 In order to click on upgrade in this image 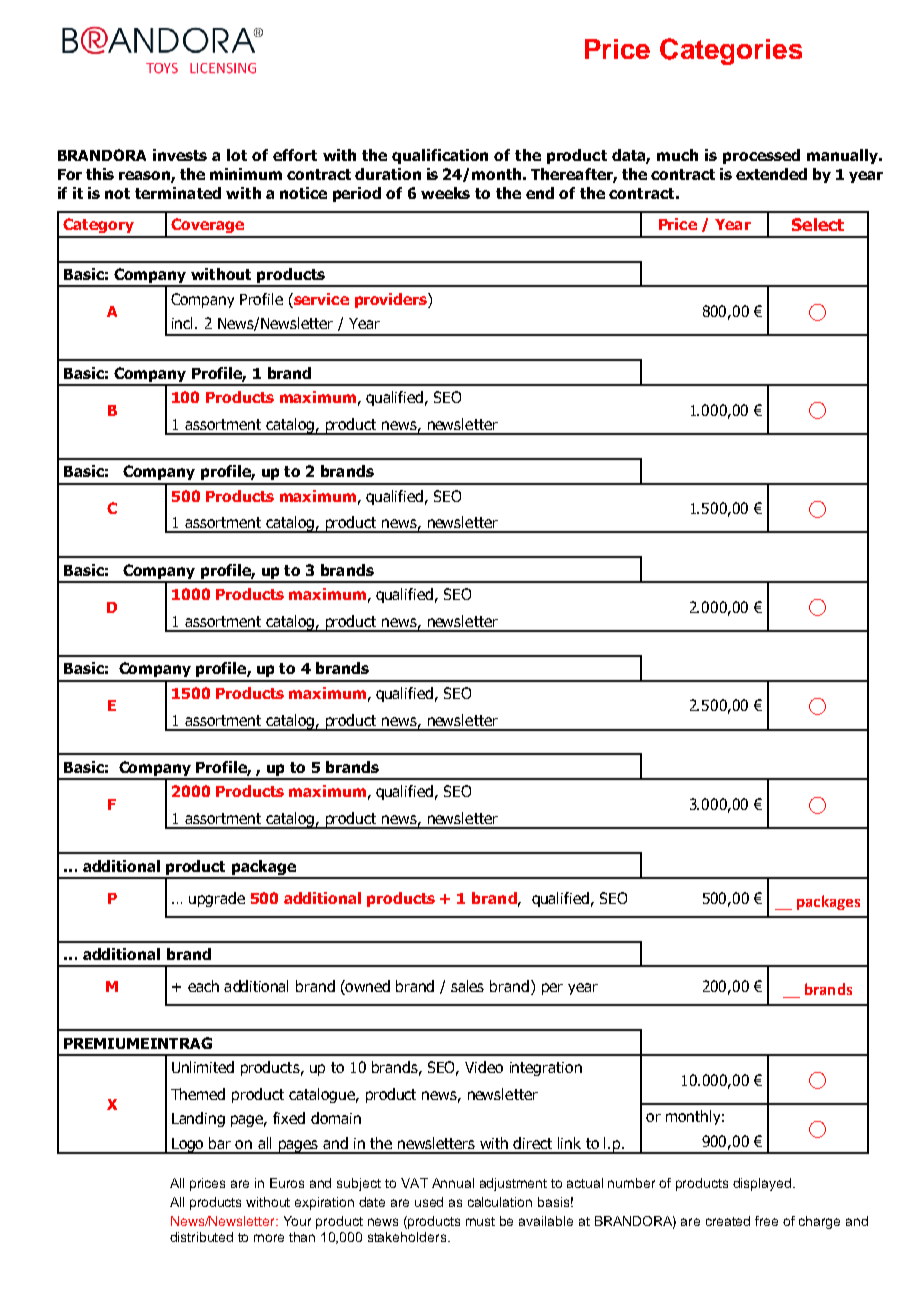, I will do `click(217, 899)`.
